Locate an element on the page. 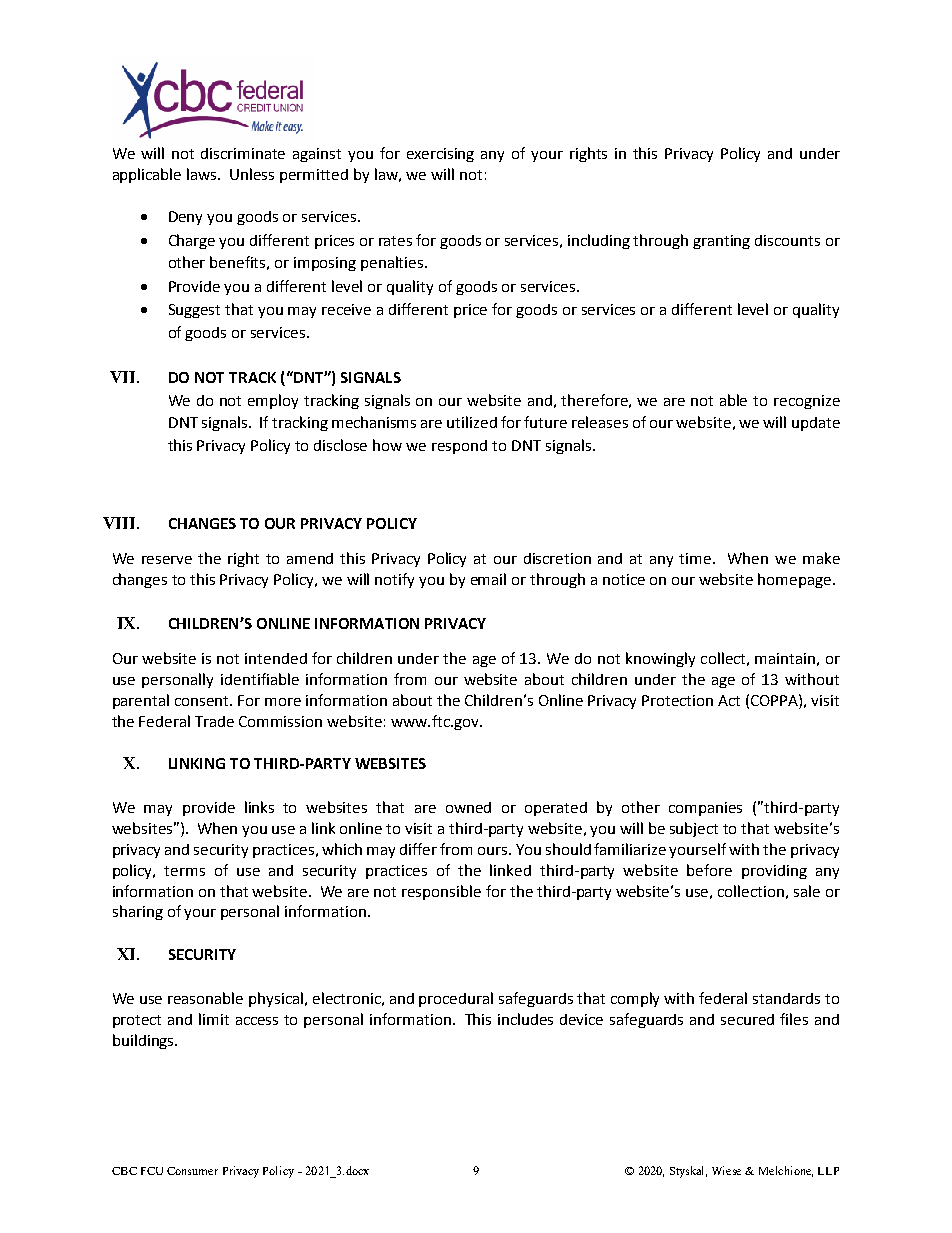 Image resolution: width=952 pixels, height=1233 pixels. Consumer is located at coordinates (192, 1171).
